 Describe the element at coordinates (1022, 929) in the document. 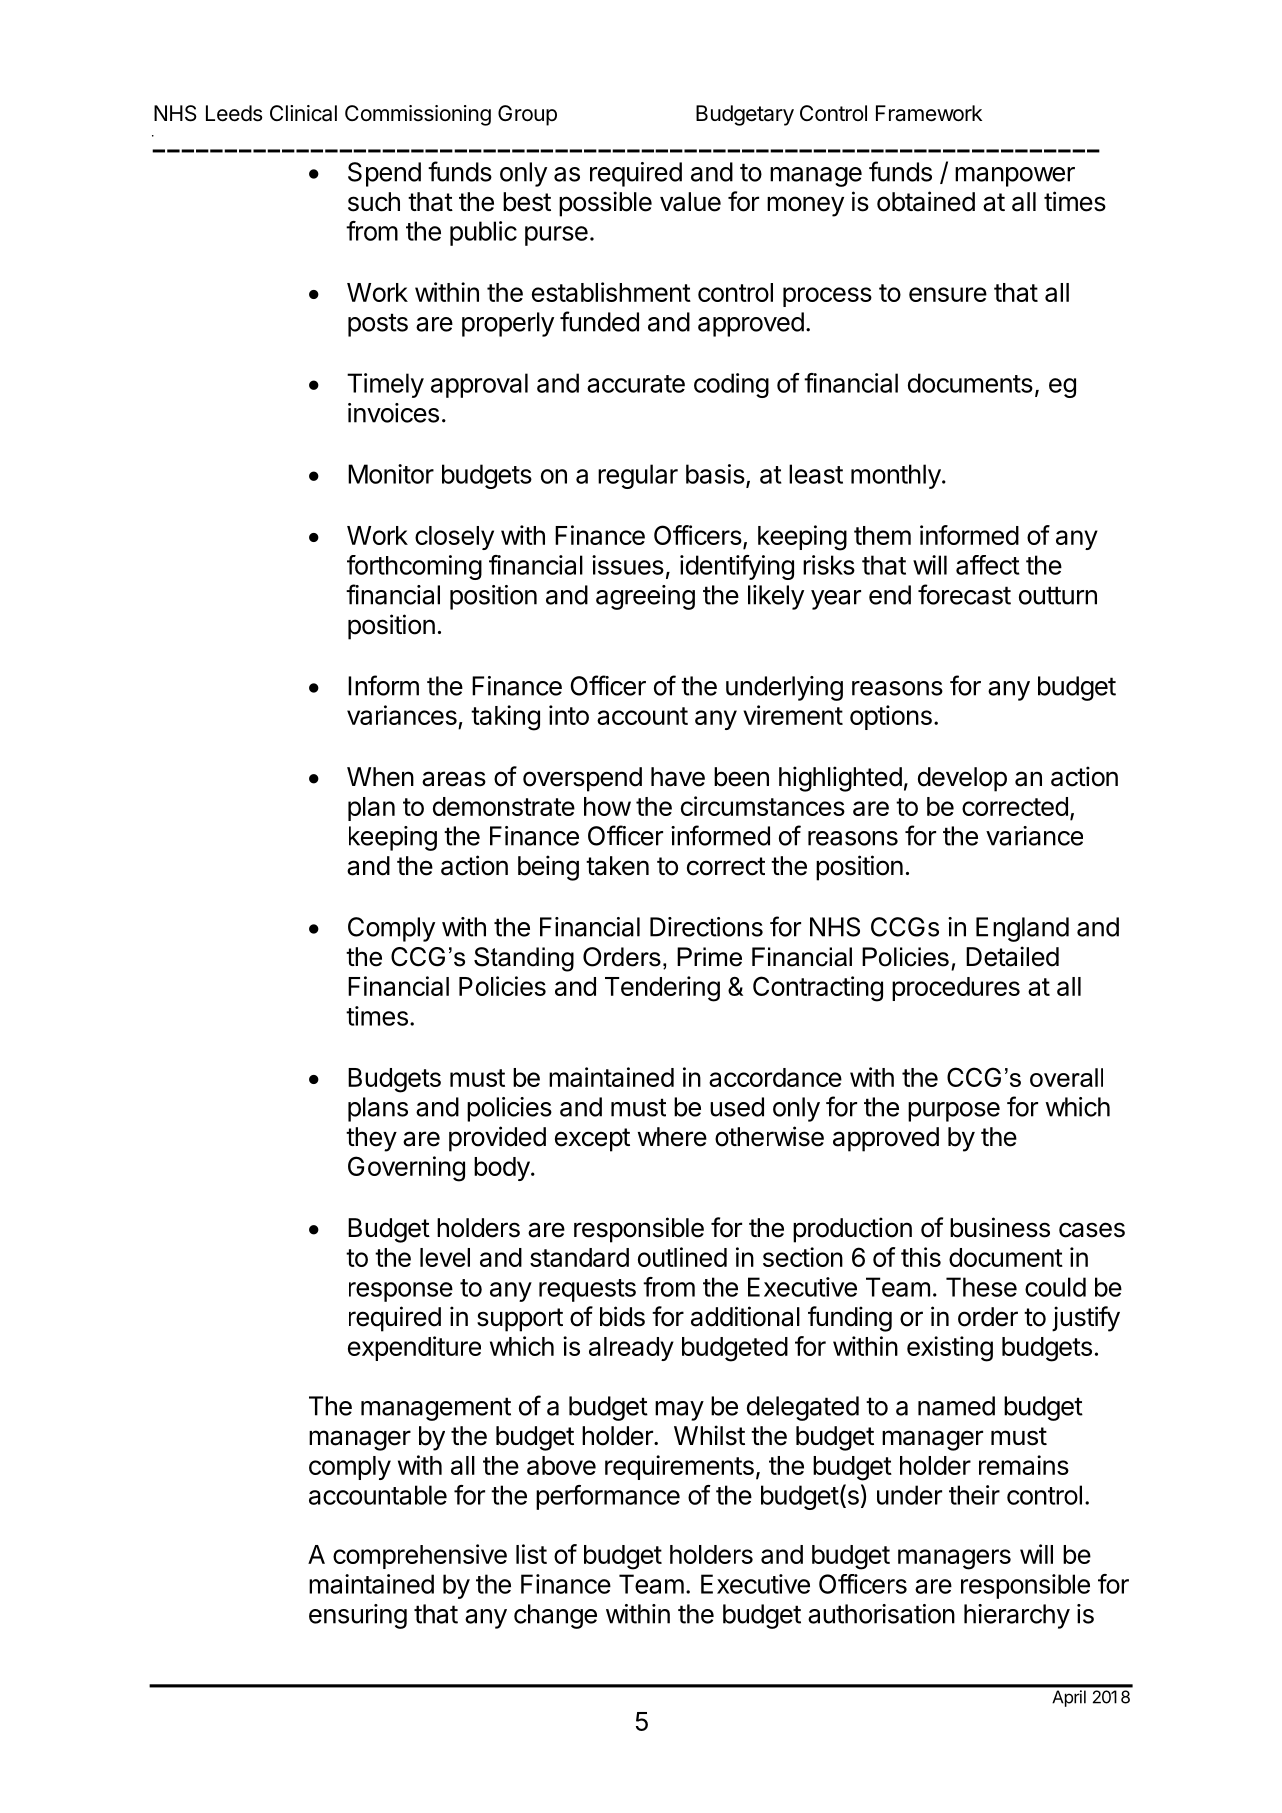

I see `England` at that location.
